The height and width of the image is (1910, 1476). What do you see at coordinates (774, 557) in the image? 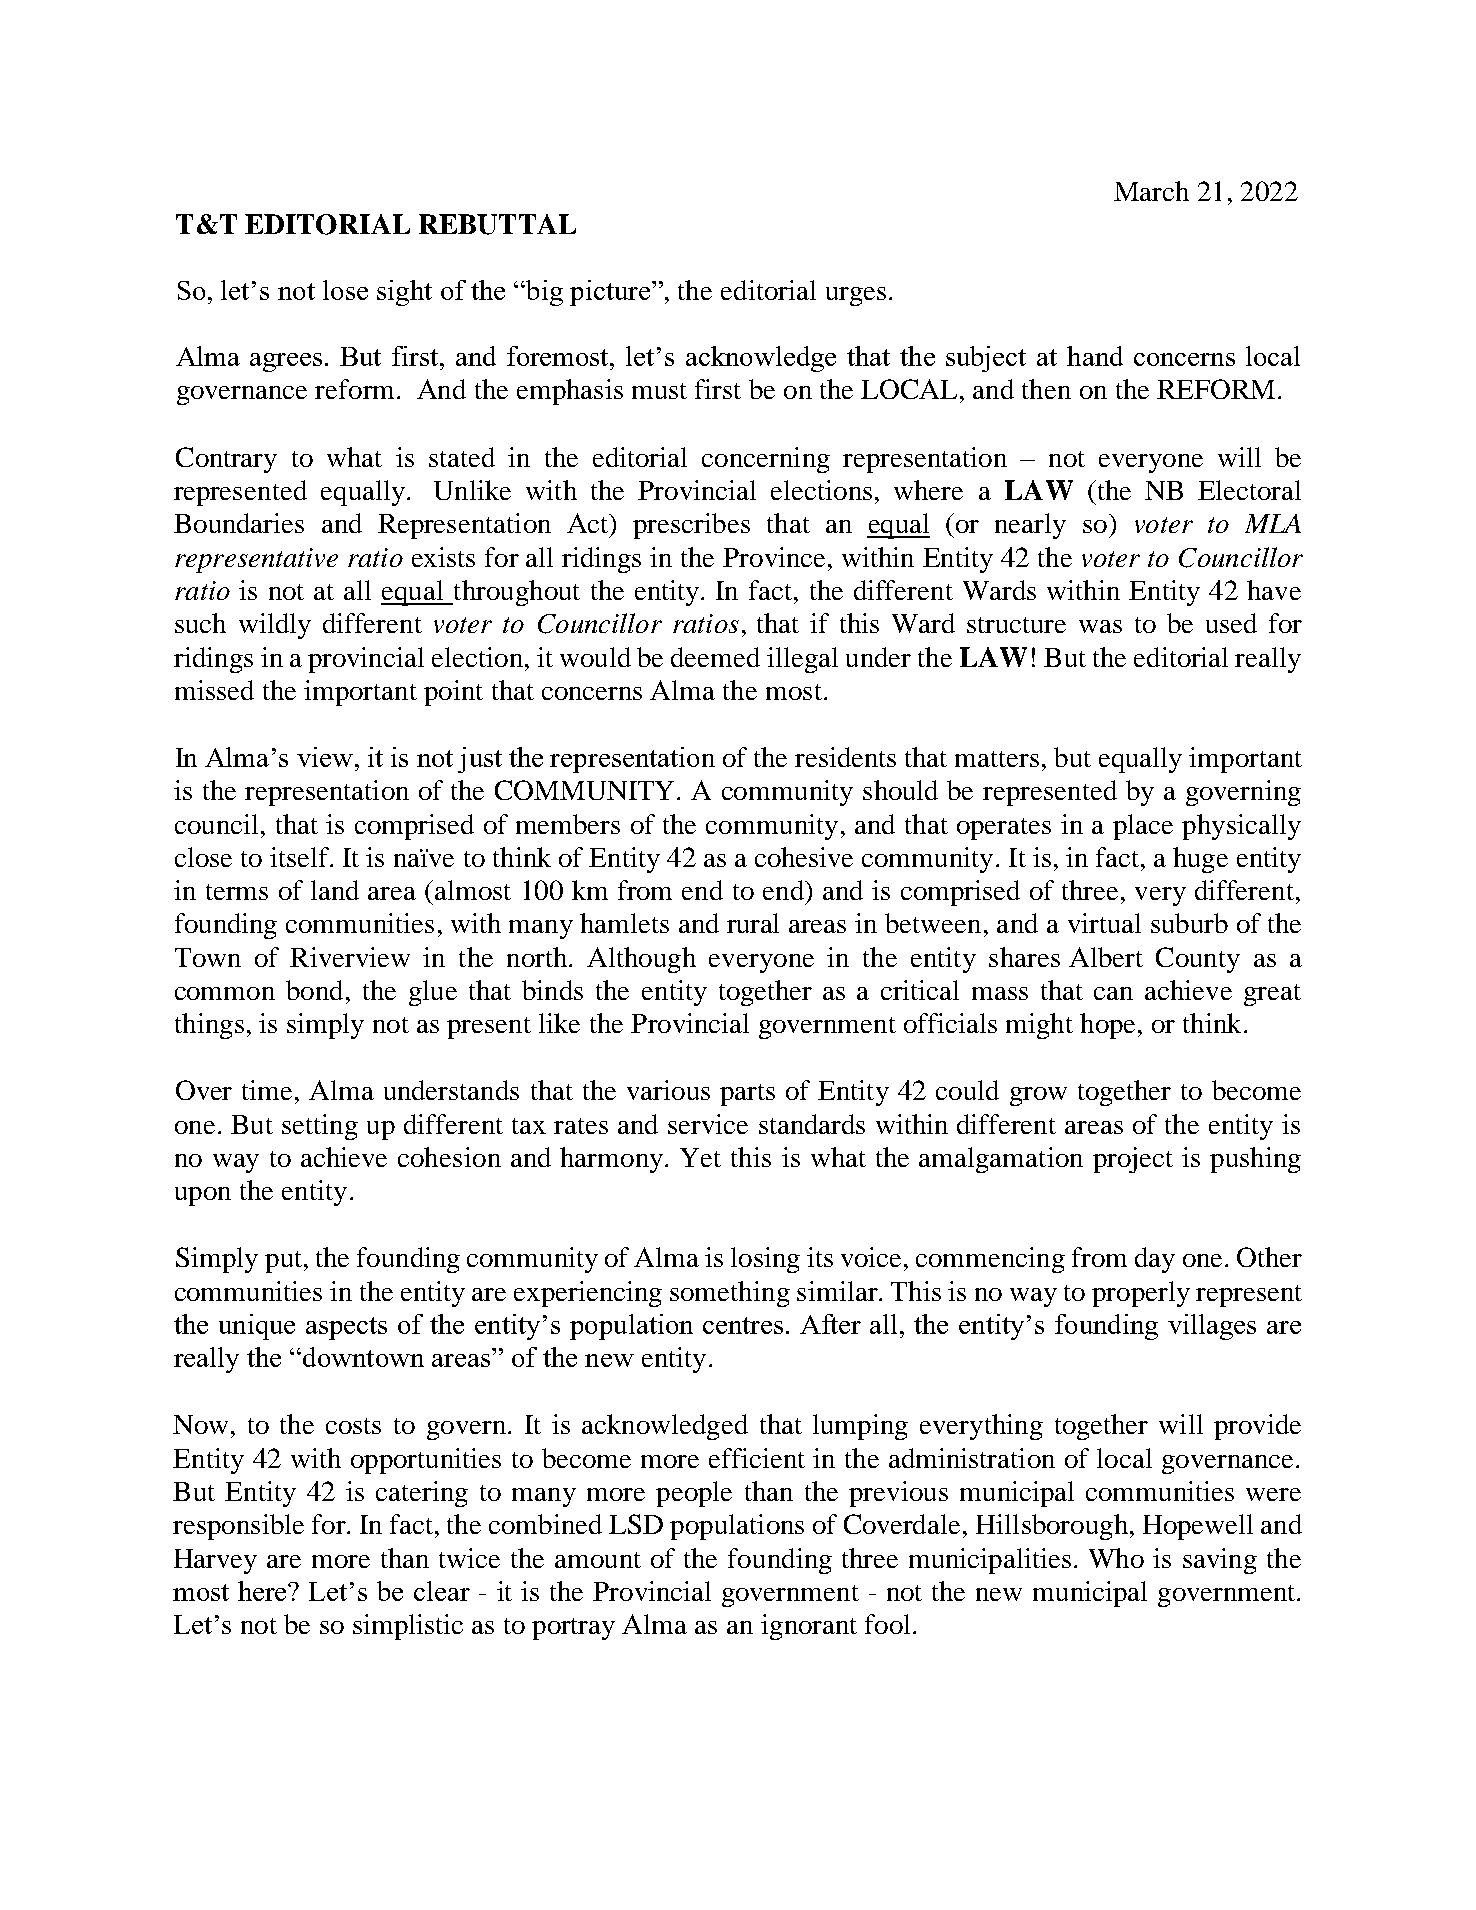
I see `Province` at bounding box center [774, 557].
